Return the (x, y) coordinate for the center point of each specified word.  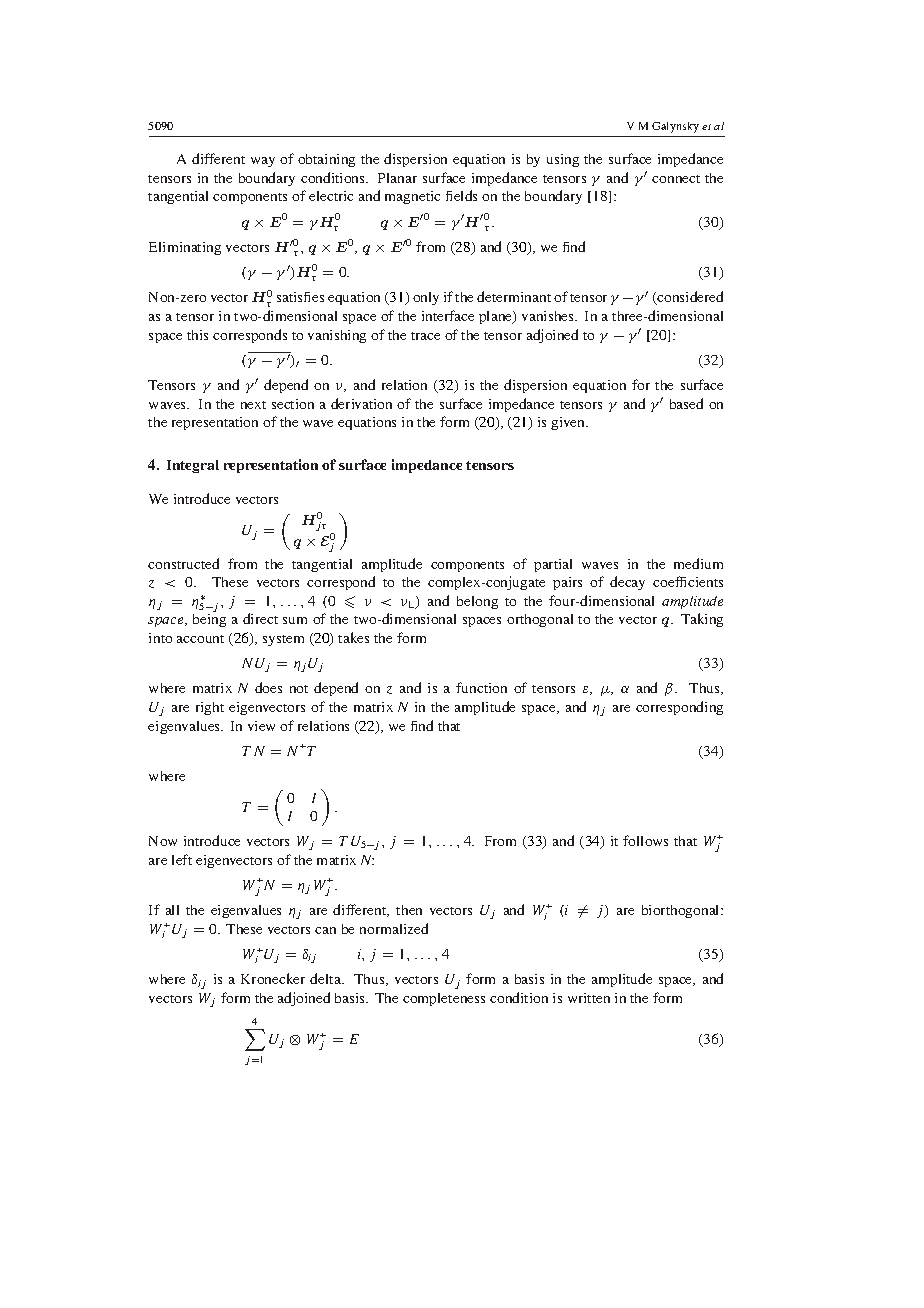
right (210, 708)
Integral (193, 466)
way (263, 162)
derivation (361, 403)
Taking (702, 620)
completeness (444, 999)
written (589, 998)
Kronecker (273, 978)
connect (676, 179)
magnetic (412, 197)
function (481, 687)
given (569, 423)
